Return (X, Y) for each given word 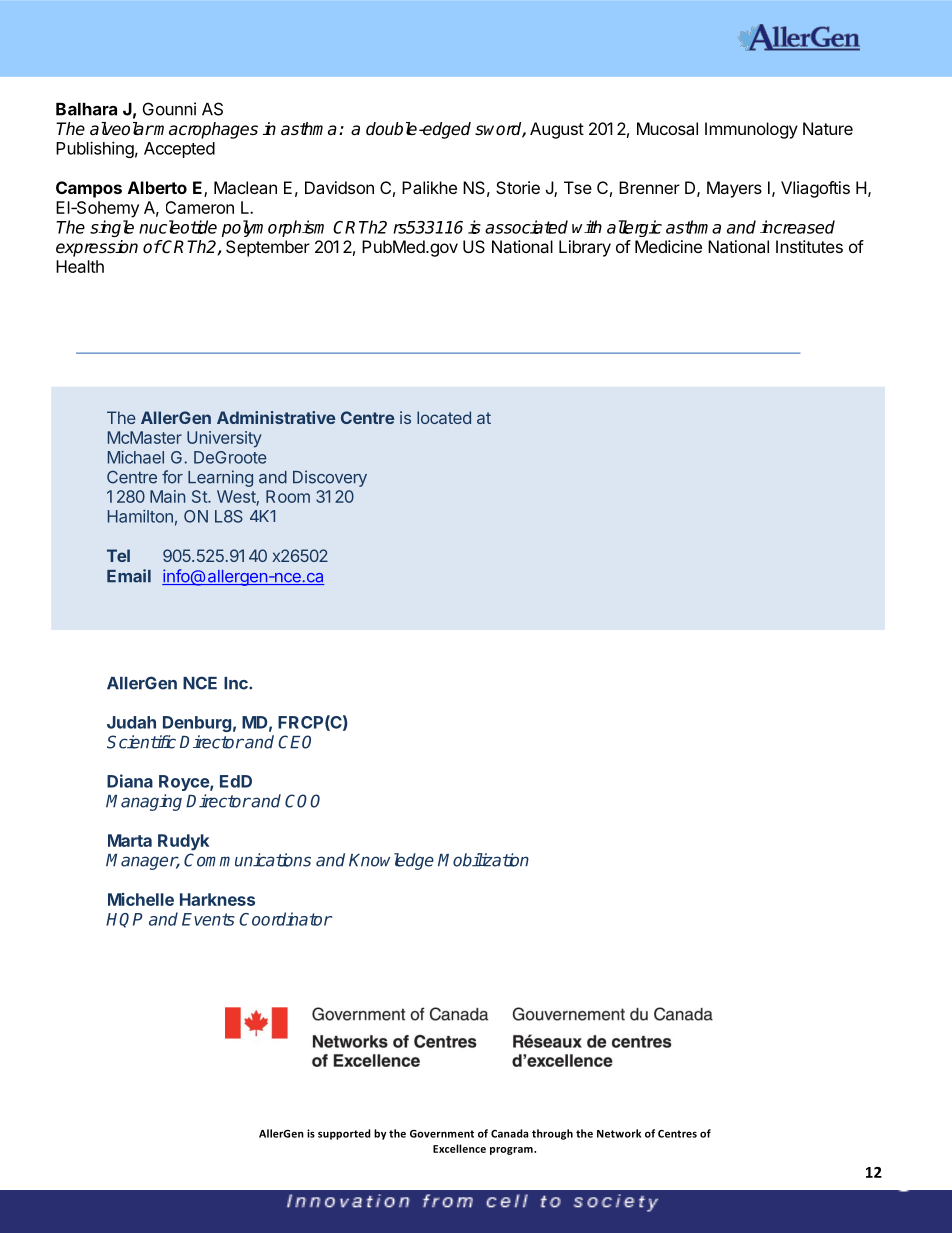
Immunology (751, 130)
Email (129, 576)
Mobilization (483, 860)
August (557, 130)
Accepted (179, 150)
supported (344, 1134)
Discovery (330, 478)
